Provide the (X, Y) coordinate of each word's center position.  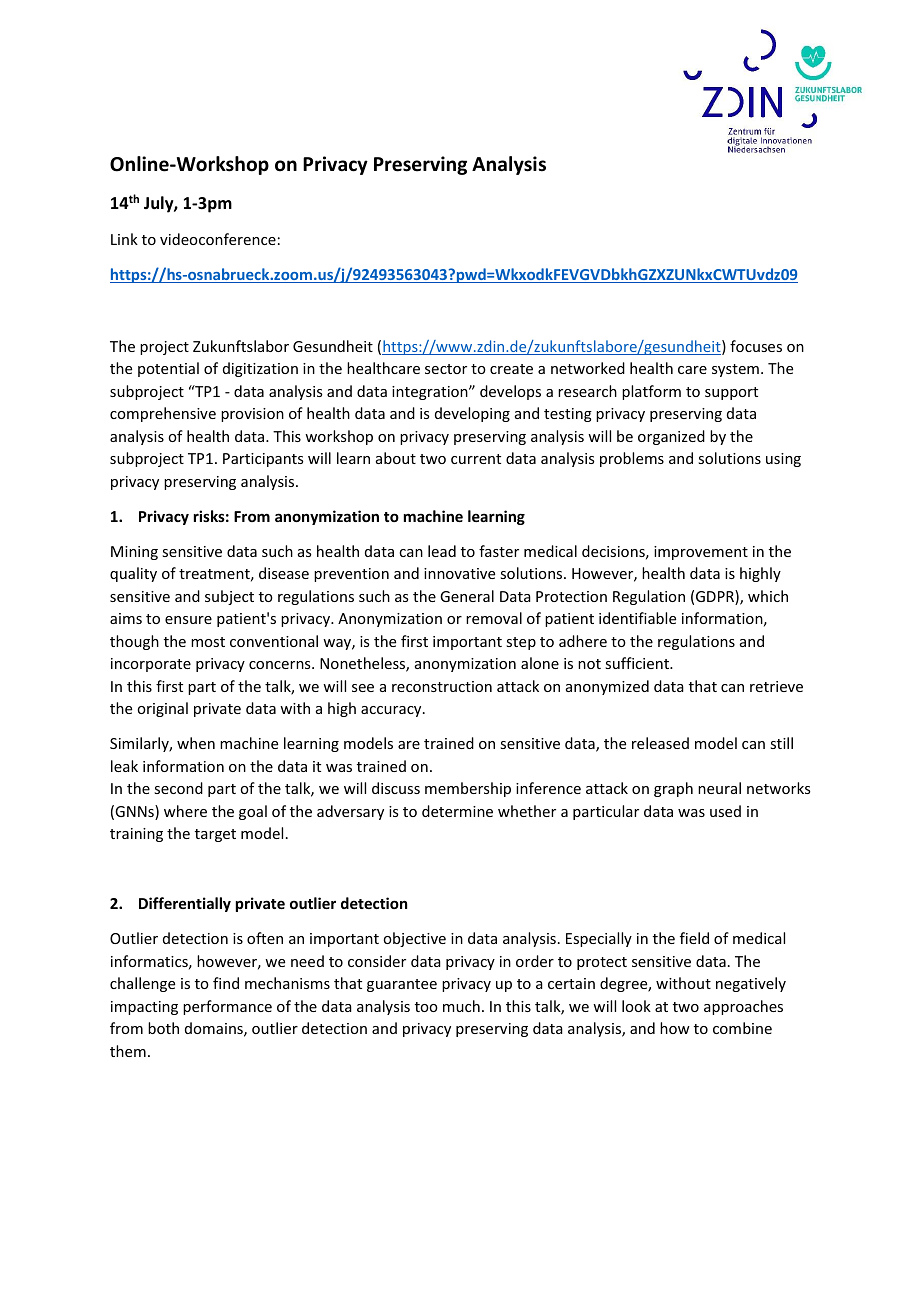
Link (124, 239)
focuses (756, 346)
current (476, 459)
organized (671, 437)
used (725, 811)
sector (446, 369)
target (215, 835)
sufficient (638, 663)
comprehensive (163, 414)
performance (227, 1007)
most (208, 642)
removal (494, 618)
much (461, 1006)
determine (457, 811)
